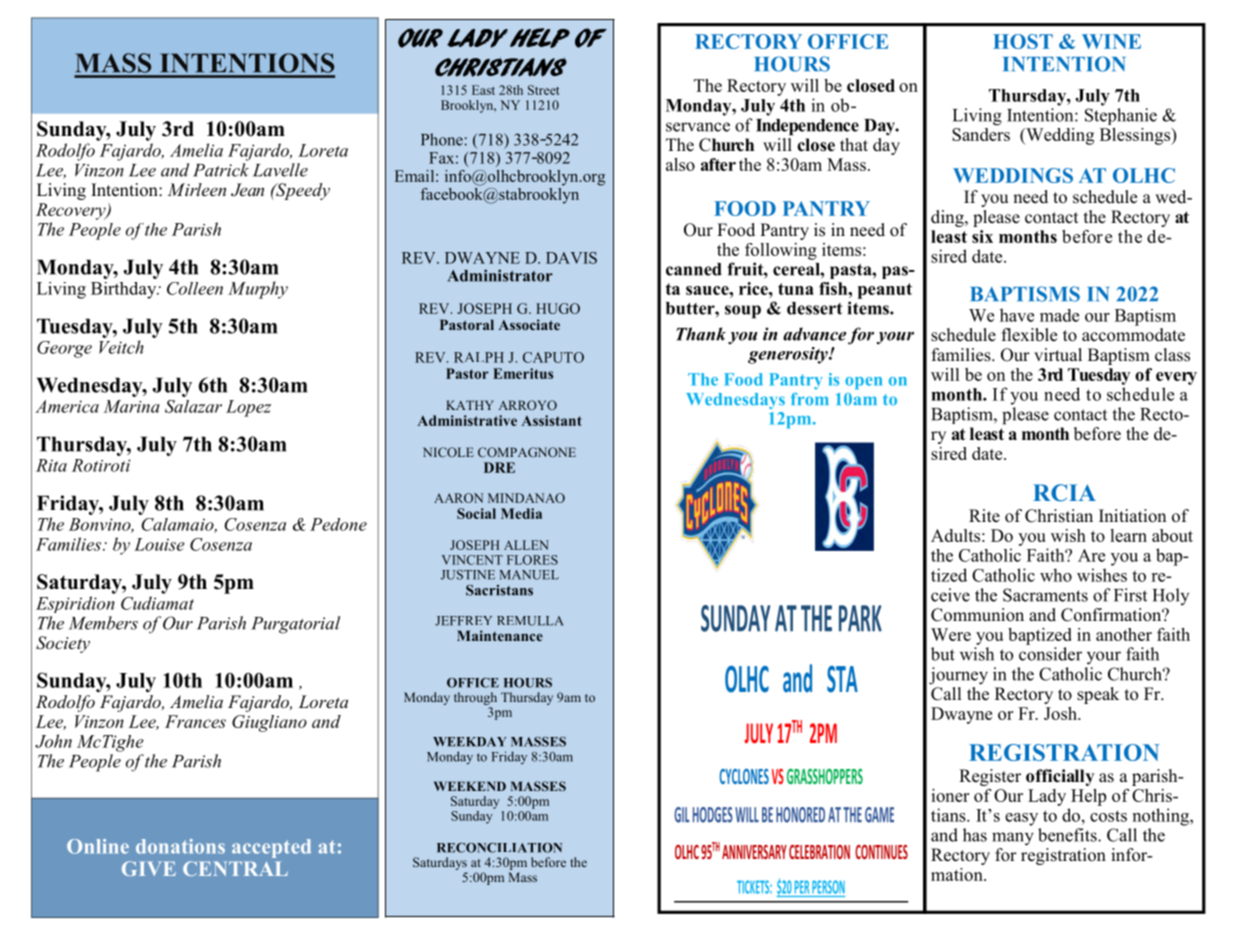  I want to click on Patrick, so click(221, 170).
